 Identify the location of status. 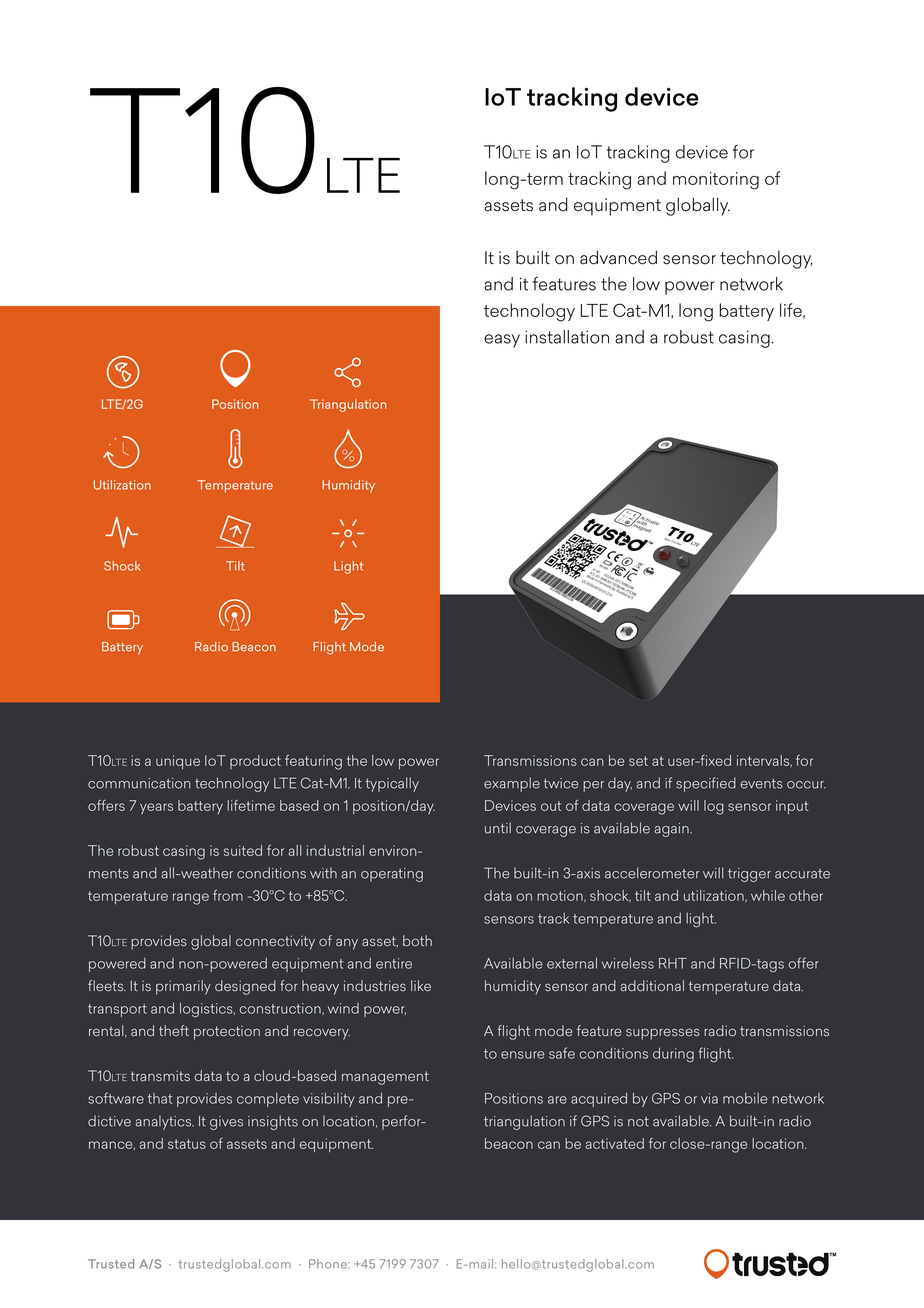
(187, 1144).
